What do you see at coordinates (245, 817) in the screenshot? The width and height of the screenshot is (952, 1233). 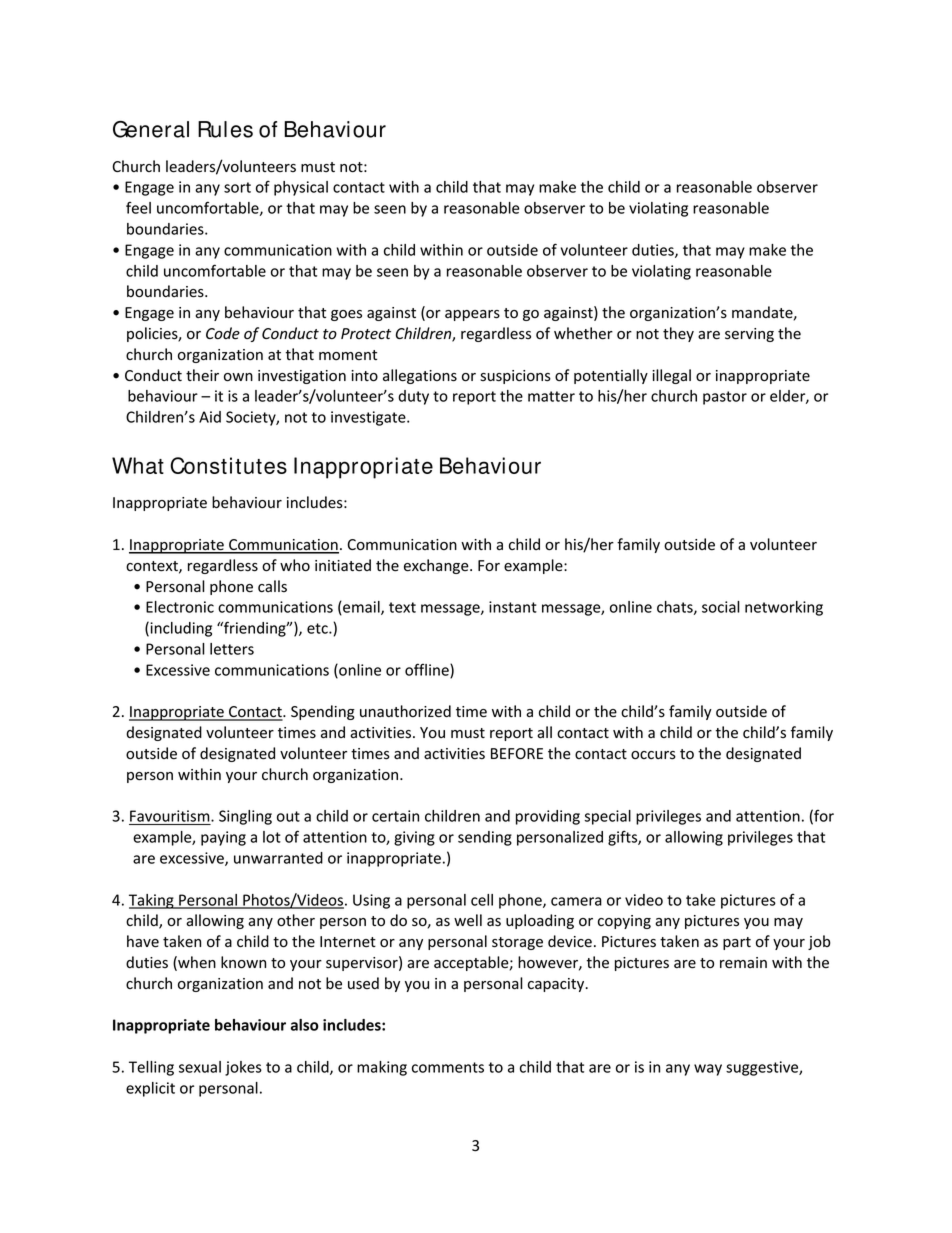 I see `Singling` at bounding box center [245, 817].
